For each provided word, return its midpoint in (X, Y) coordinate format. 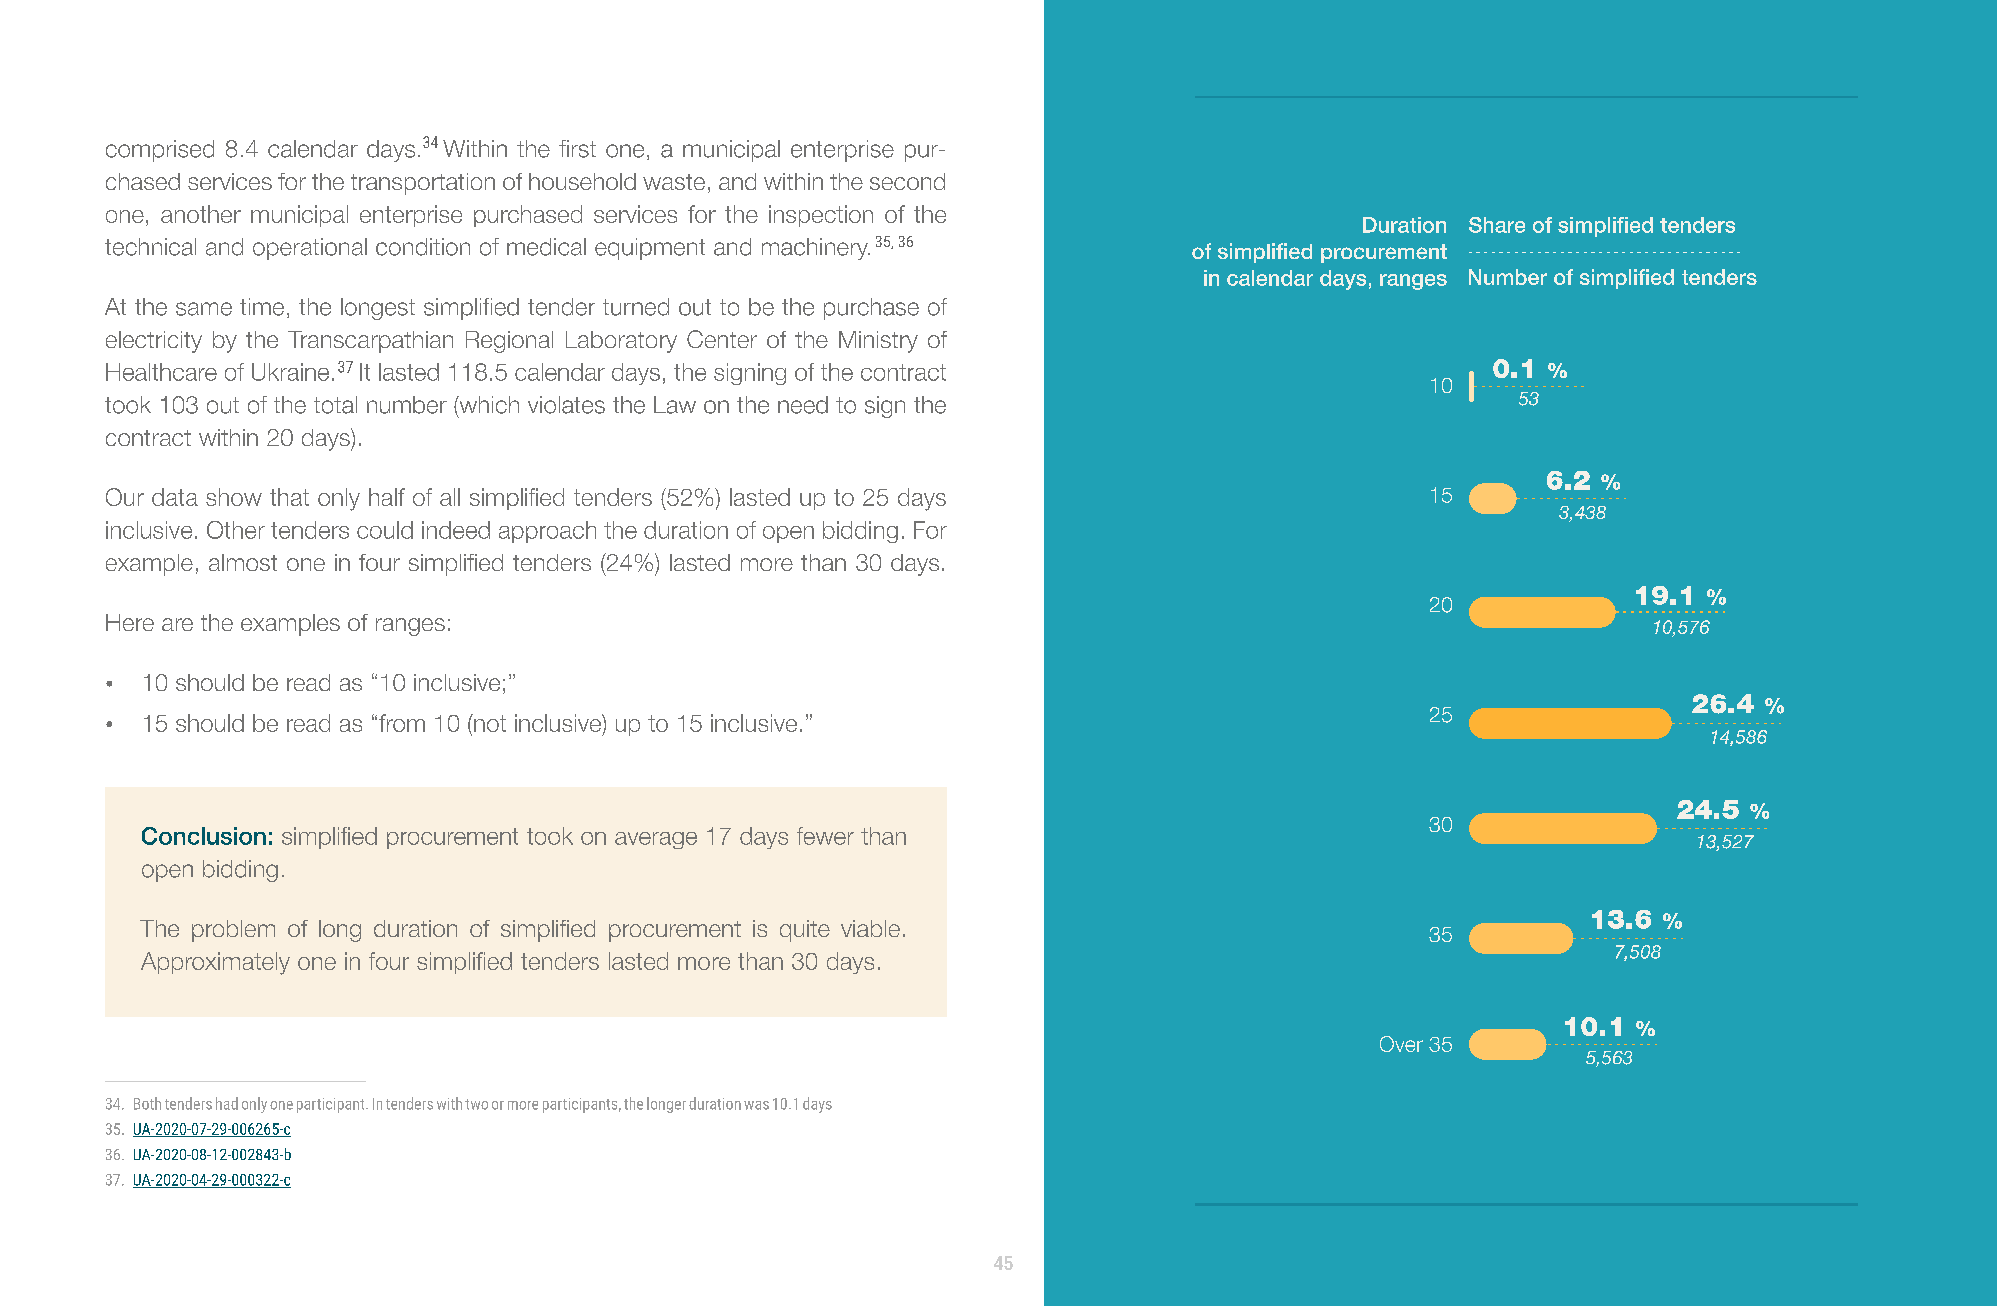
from (402, 723)
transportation (423, 184)
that (289, 497)
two (476, 1104)
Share (1497, 225)
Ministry (878, 342)
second (907, 181)
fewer (825, 836)
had (227, 1103)
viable (870, 928)
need (803, 405)
